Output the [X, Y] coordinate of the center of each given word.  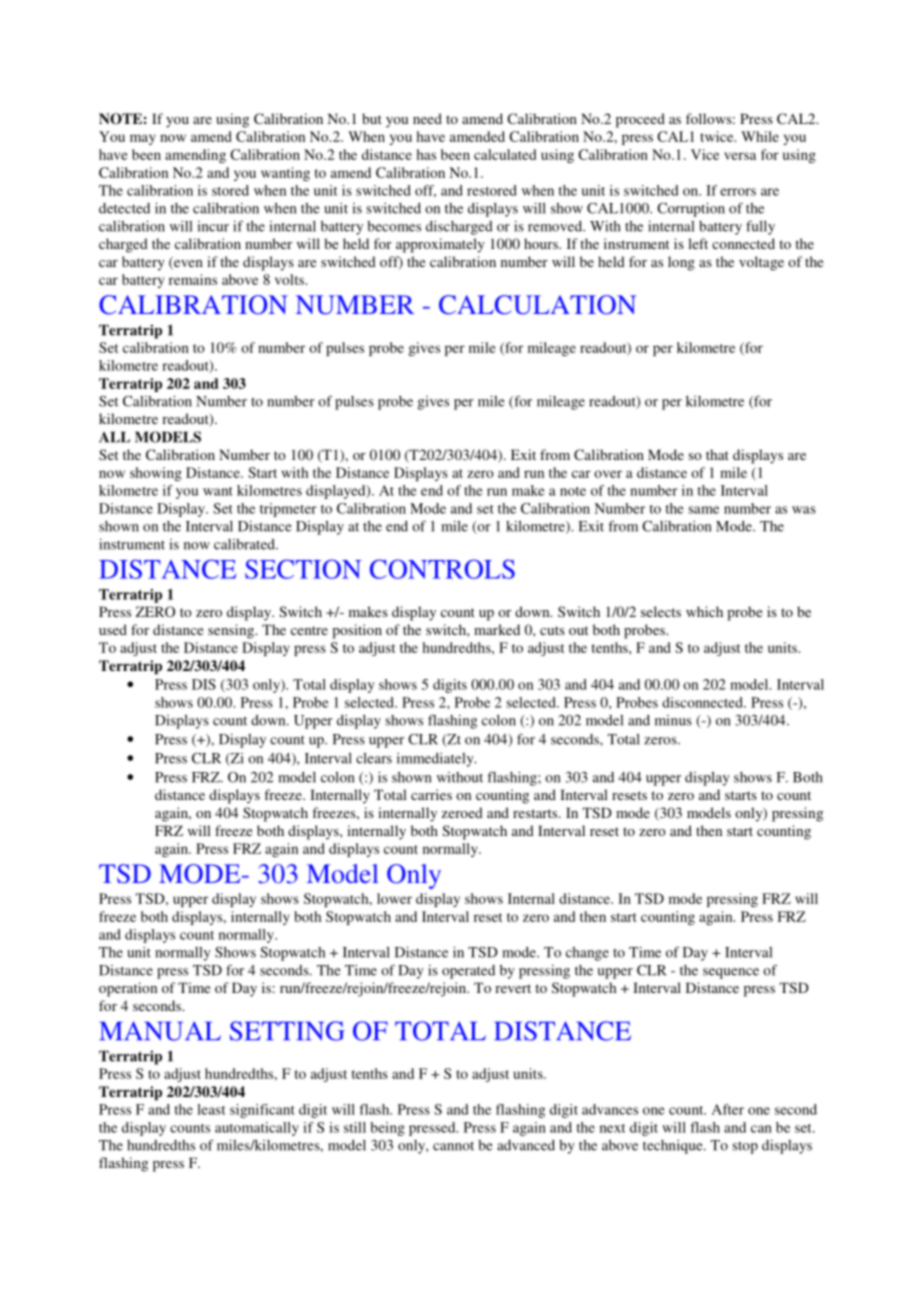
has [426, 154]
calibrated [245, 544]
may [143, 139]
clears [374, 758]
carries [431, 794]
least [211, 1109]
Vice [705, 154]
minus [673, 720]
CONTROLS [442, 569]
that [717, 454]
